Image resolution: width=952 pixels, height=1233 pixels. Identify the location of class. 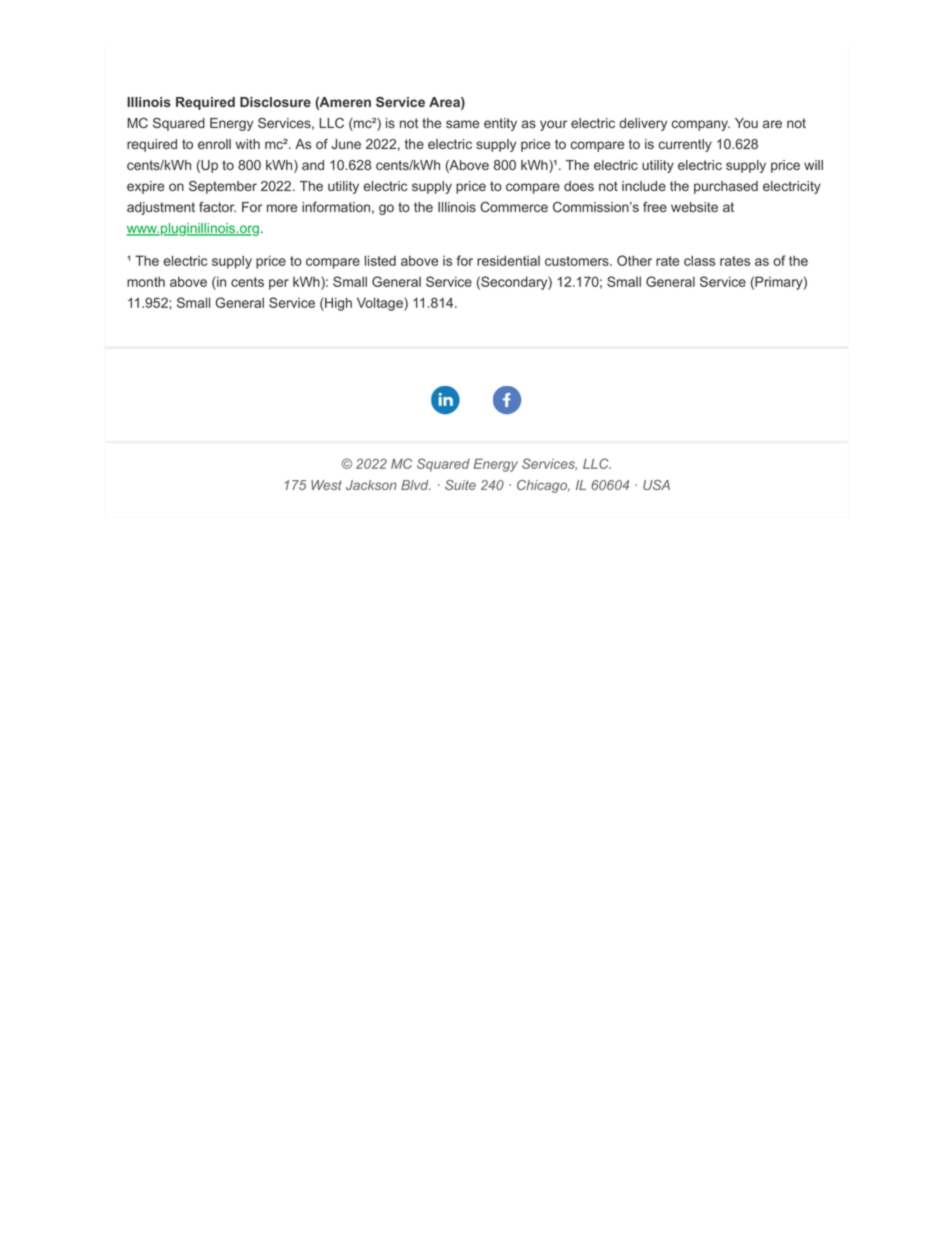
(699, 260).
